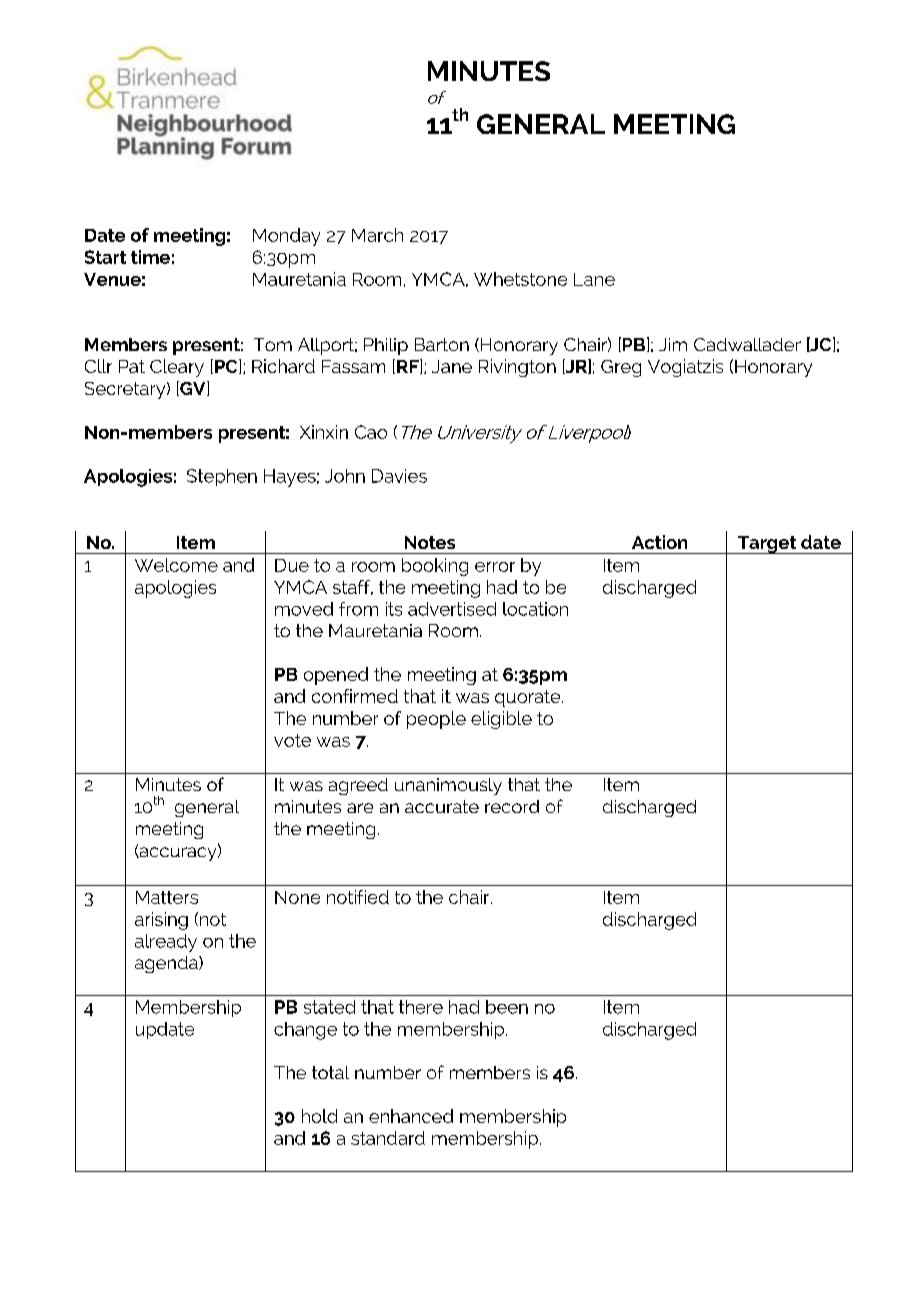  What do you see at coordinates (167, 897) in the screenshot?
I see `Matters` at bounding box center [167, 897].
